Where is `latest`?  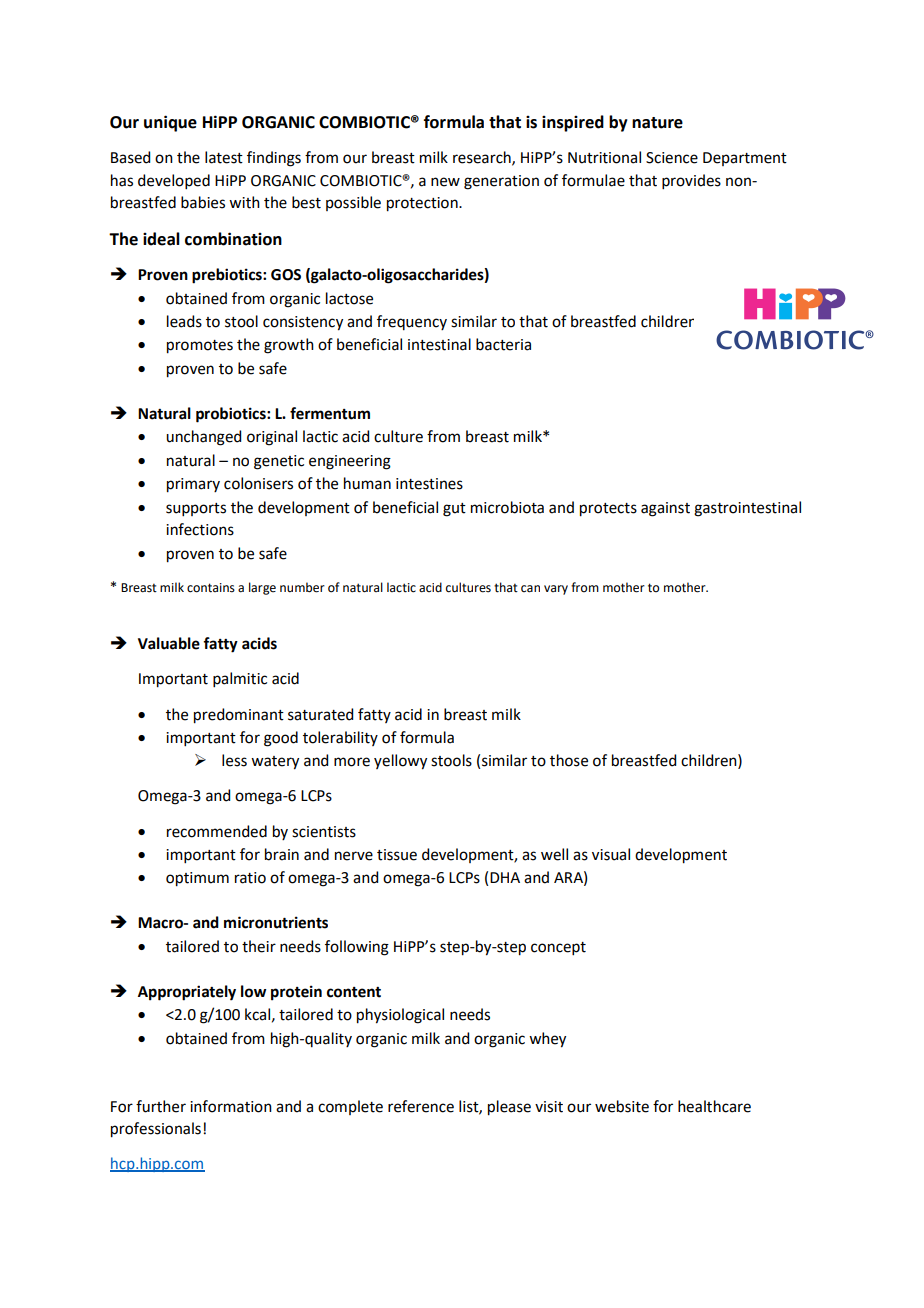 latest is located at coordinates (224, 157).
